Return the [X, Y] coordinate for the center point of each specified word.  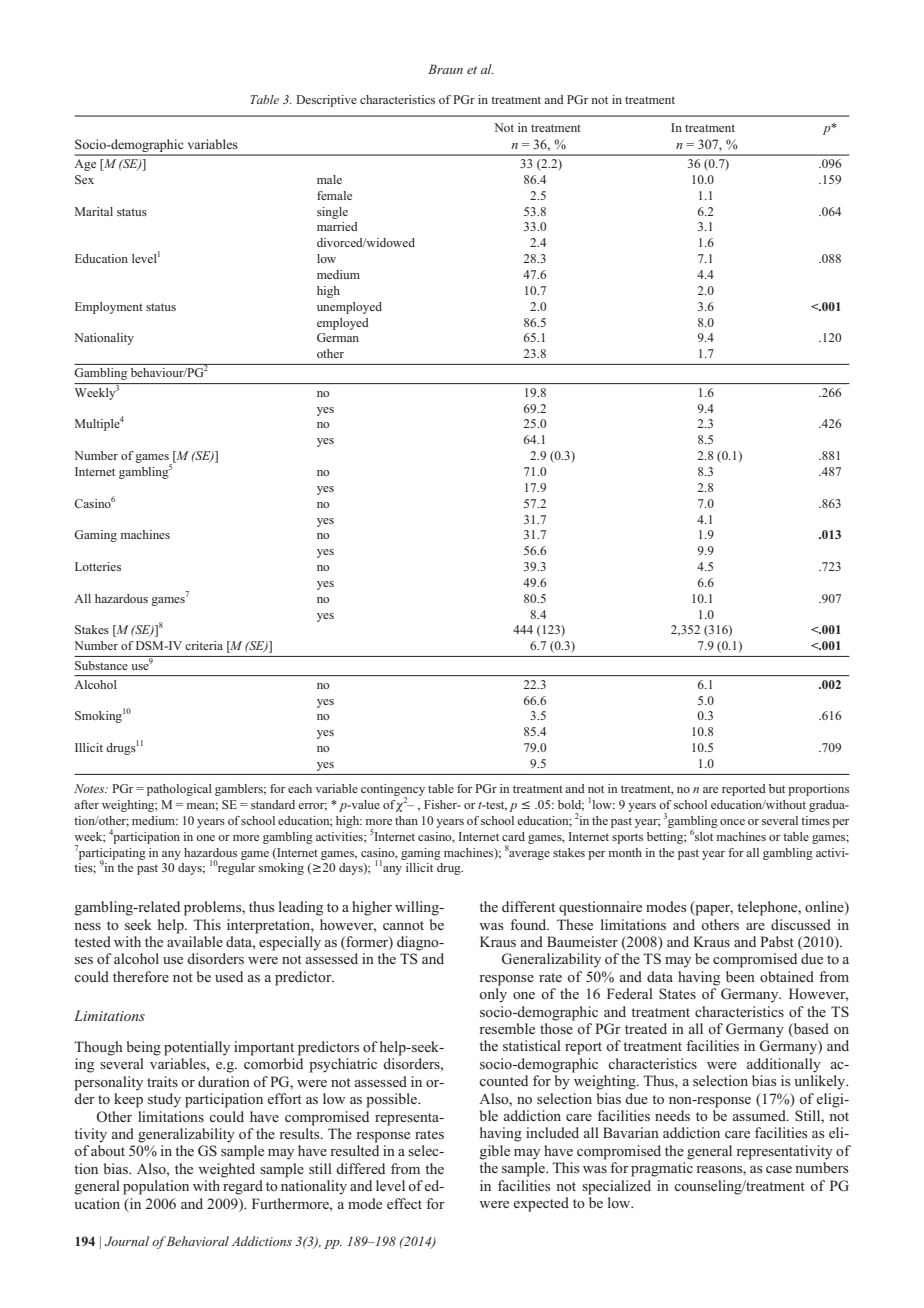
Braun [445, 69]
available [195, 941]
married [337, 226]
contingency [393, 791]
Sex [84, 179]
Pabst [777, 941]
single [332, 213]
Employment [109, 308]
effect [404, 1203]
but [777, 788]
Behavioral [196, 1241]
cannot [403, 925]
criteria [204, 645]
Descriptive [326, 101]
